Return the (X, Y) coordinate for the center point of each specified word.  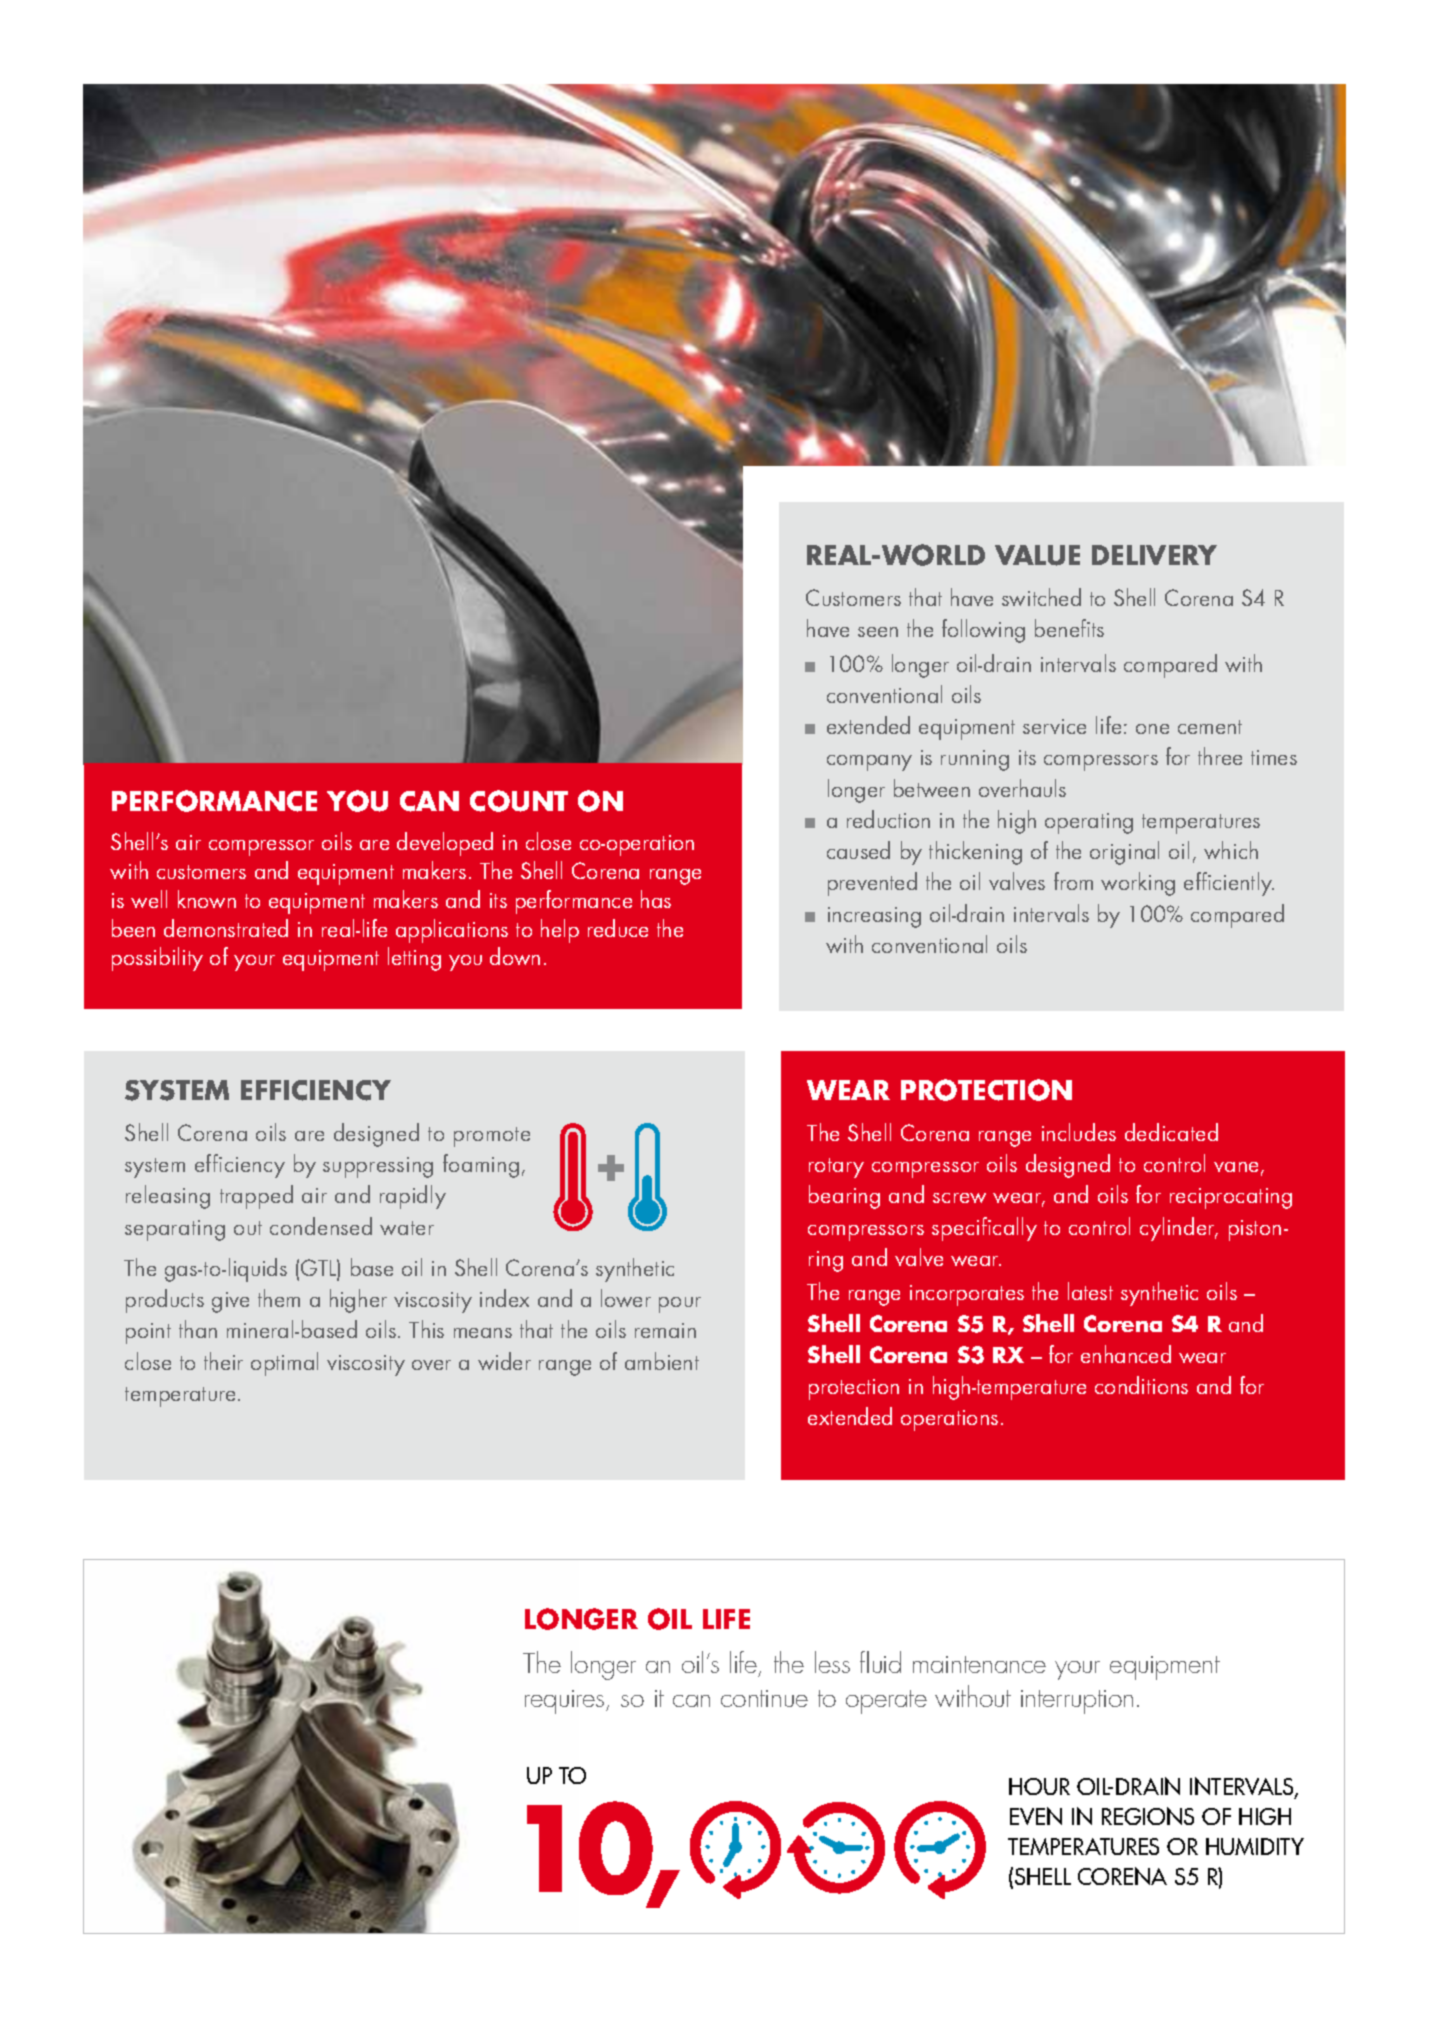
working (1138, 884)
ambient (662, 1361)
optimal (284, 1364)
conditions (1141, 1385)
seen (878, 632)
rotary (836, 1168)
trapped (256, 1197)
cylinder (1178, 1229)
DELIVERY (1154, 555)
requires (566, 1702)
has (656, 899)
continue (764, 1698)
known (207, 899)
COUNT (519, 801)
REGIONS (1148, 1816)
